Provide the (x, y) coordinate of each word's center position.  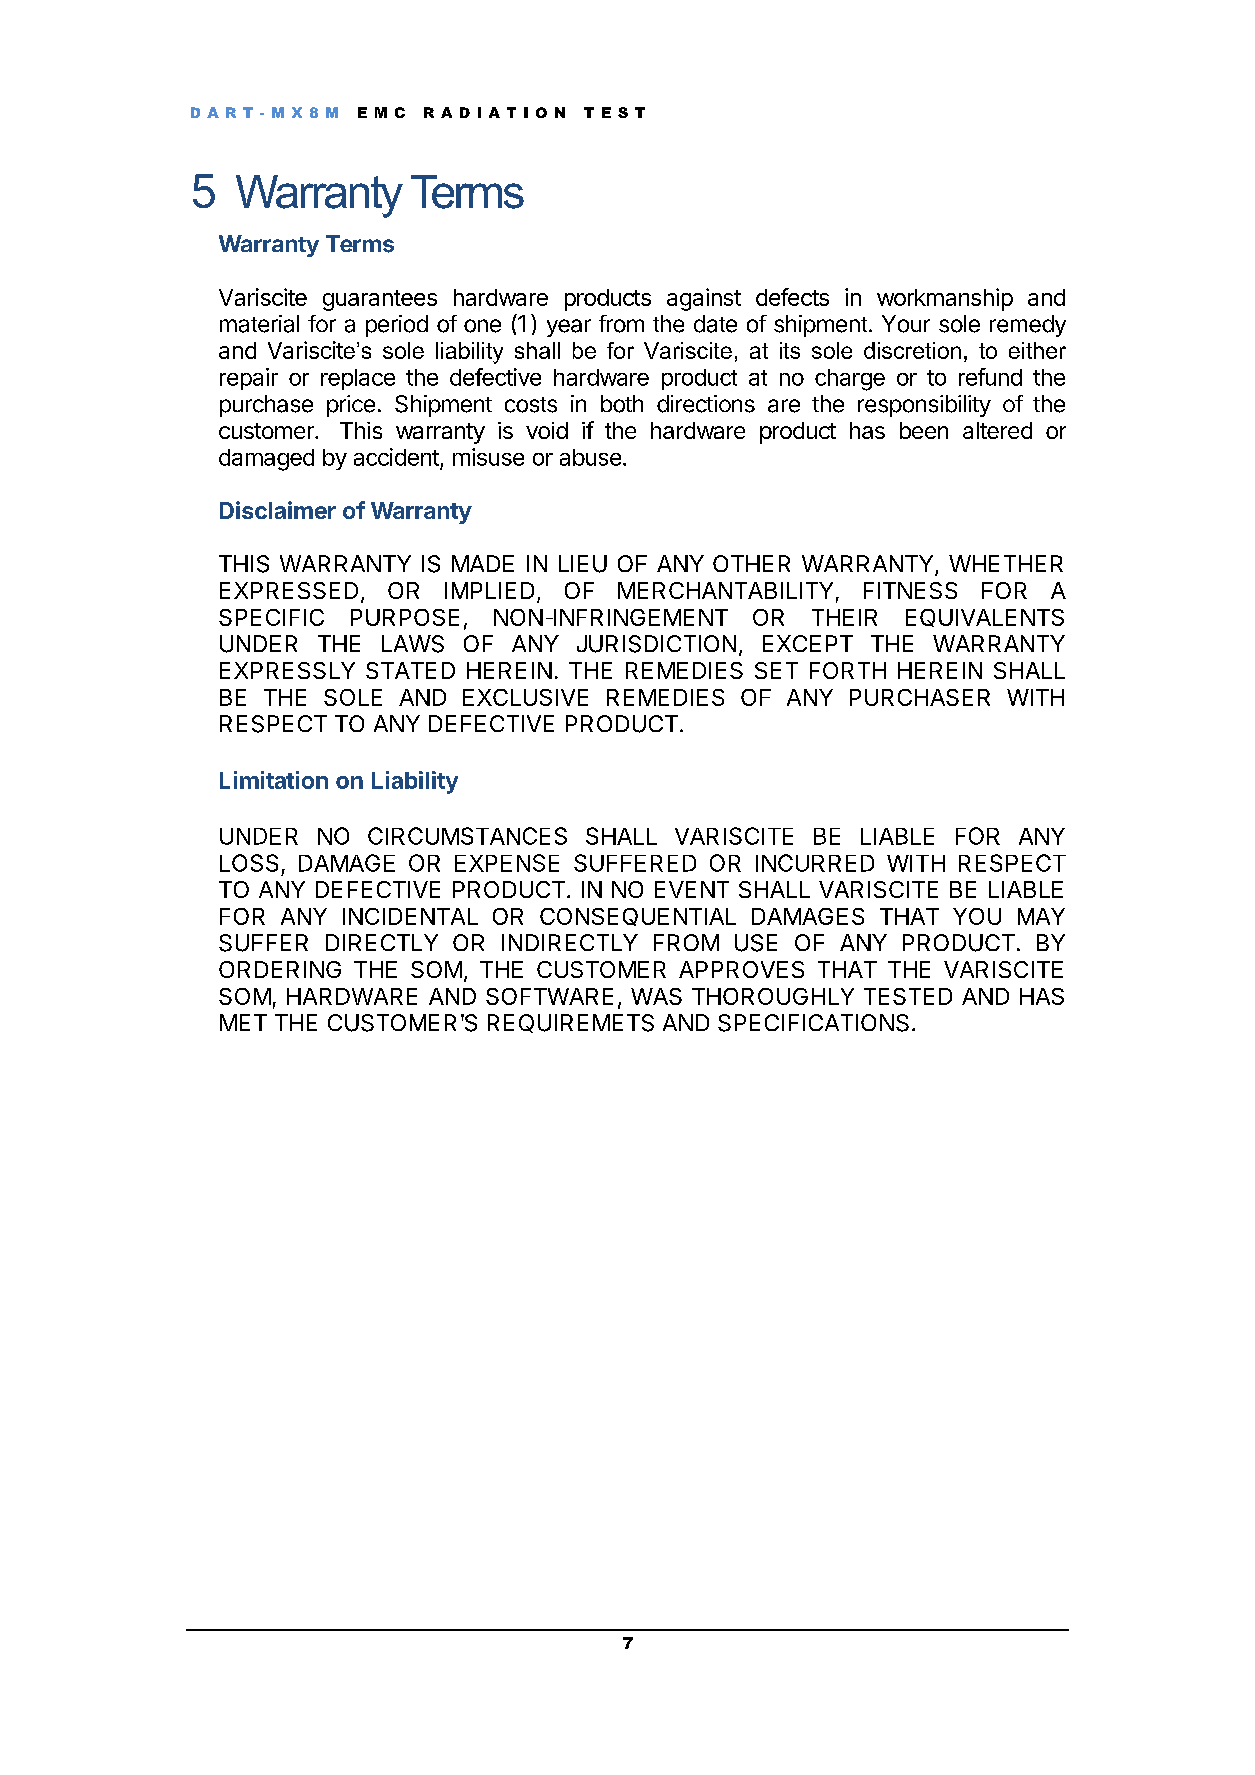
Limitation (274, 780)
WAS (656, 996)
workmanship (945, 299)
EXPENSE (507, 863)
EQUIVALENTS (985, 618)
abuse (590, 457)
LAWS (413, 644)
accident (396, 457)
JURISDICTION (656, 644)
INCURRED (815, 863)
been (924, 430)
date (715, 324)
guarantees (380, 300)
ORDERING (280, 969)
